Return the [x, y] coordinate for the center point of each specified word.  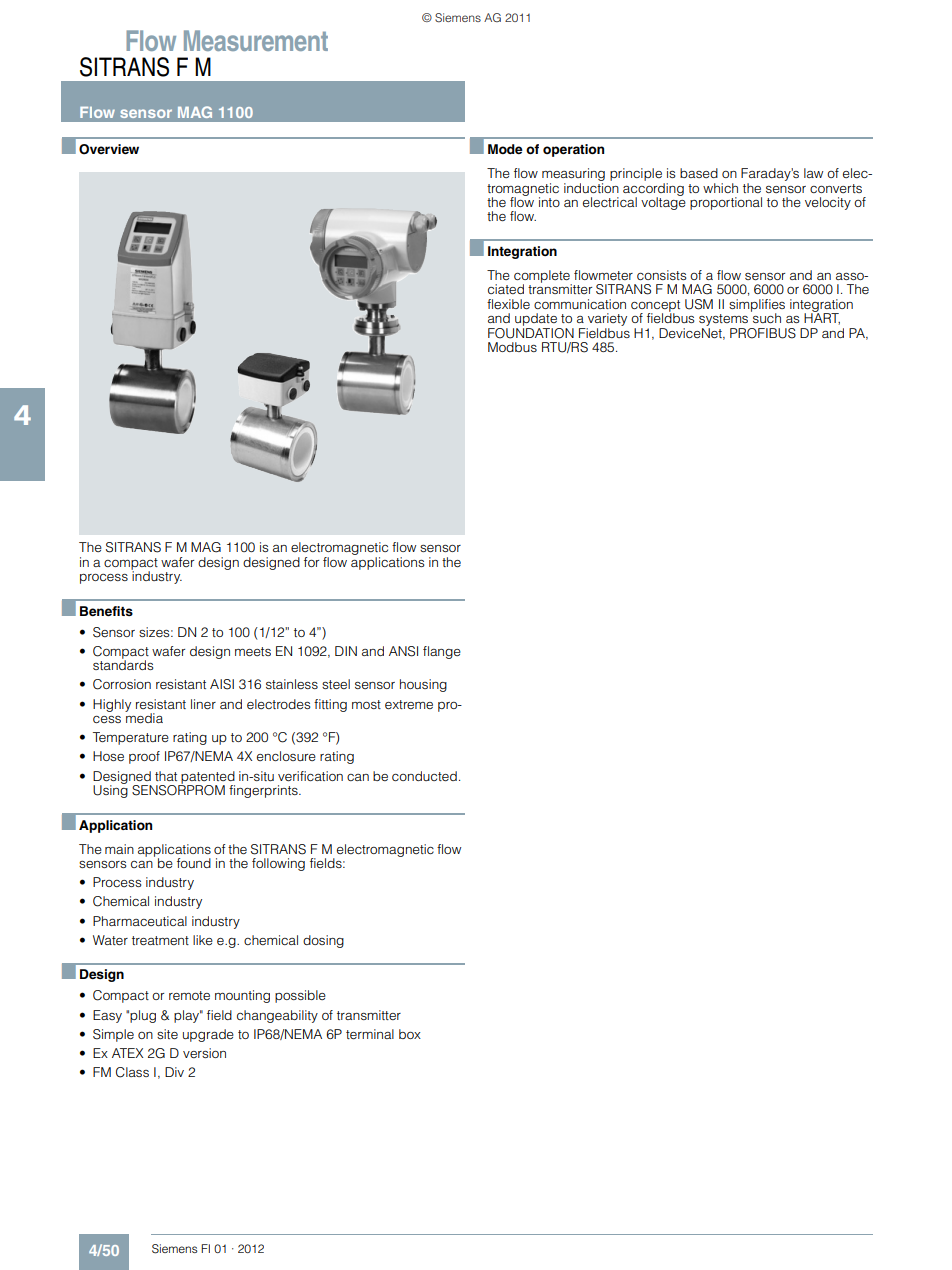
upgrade [208, 1035]
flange [442, 652]
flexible [508, 304]
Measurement [256, 40]
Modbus [512, 347]
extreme [409, 704]
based [699, 173]
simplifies [757, 306]
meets [253, 651]
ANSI [403, 651]
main [119, 849]
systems [725, 321]
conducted [424, 776]
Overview [109, 149]
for [311, 562]
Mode [505, 149]
